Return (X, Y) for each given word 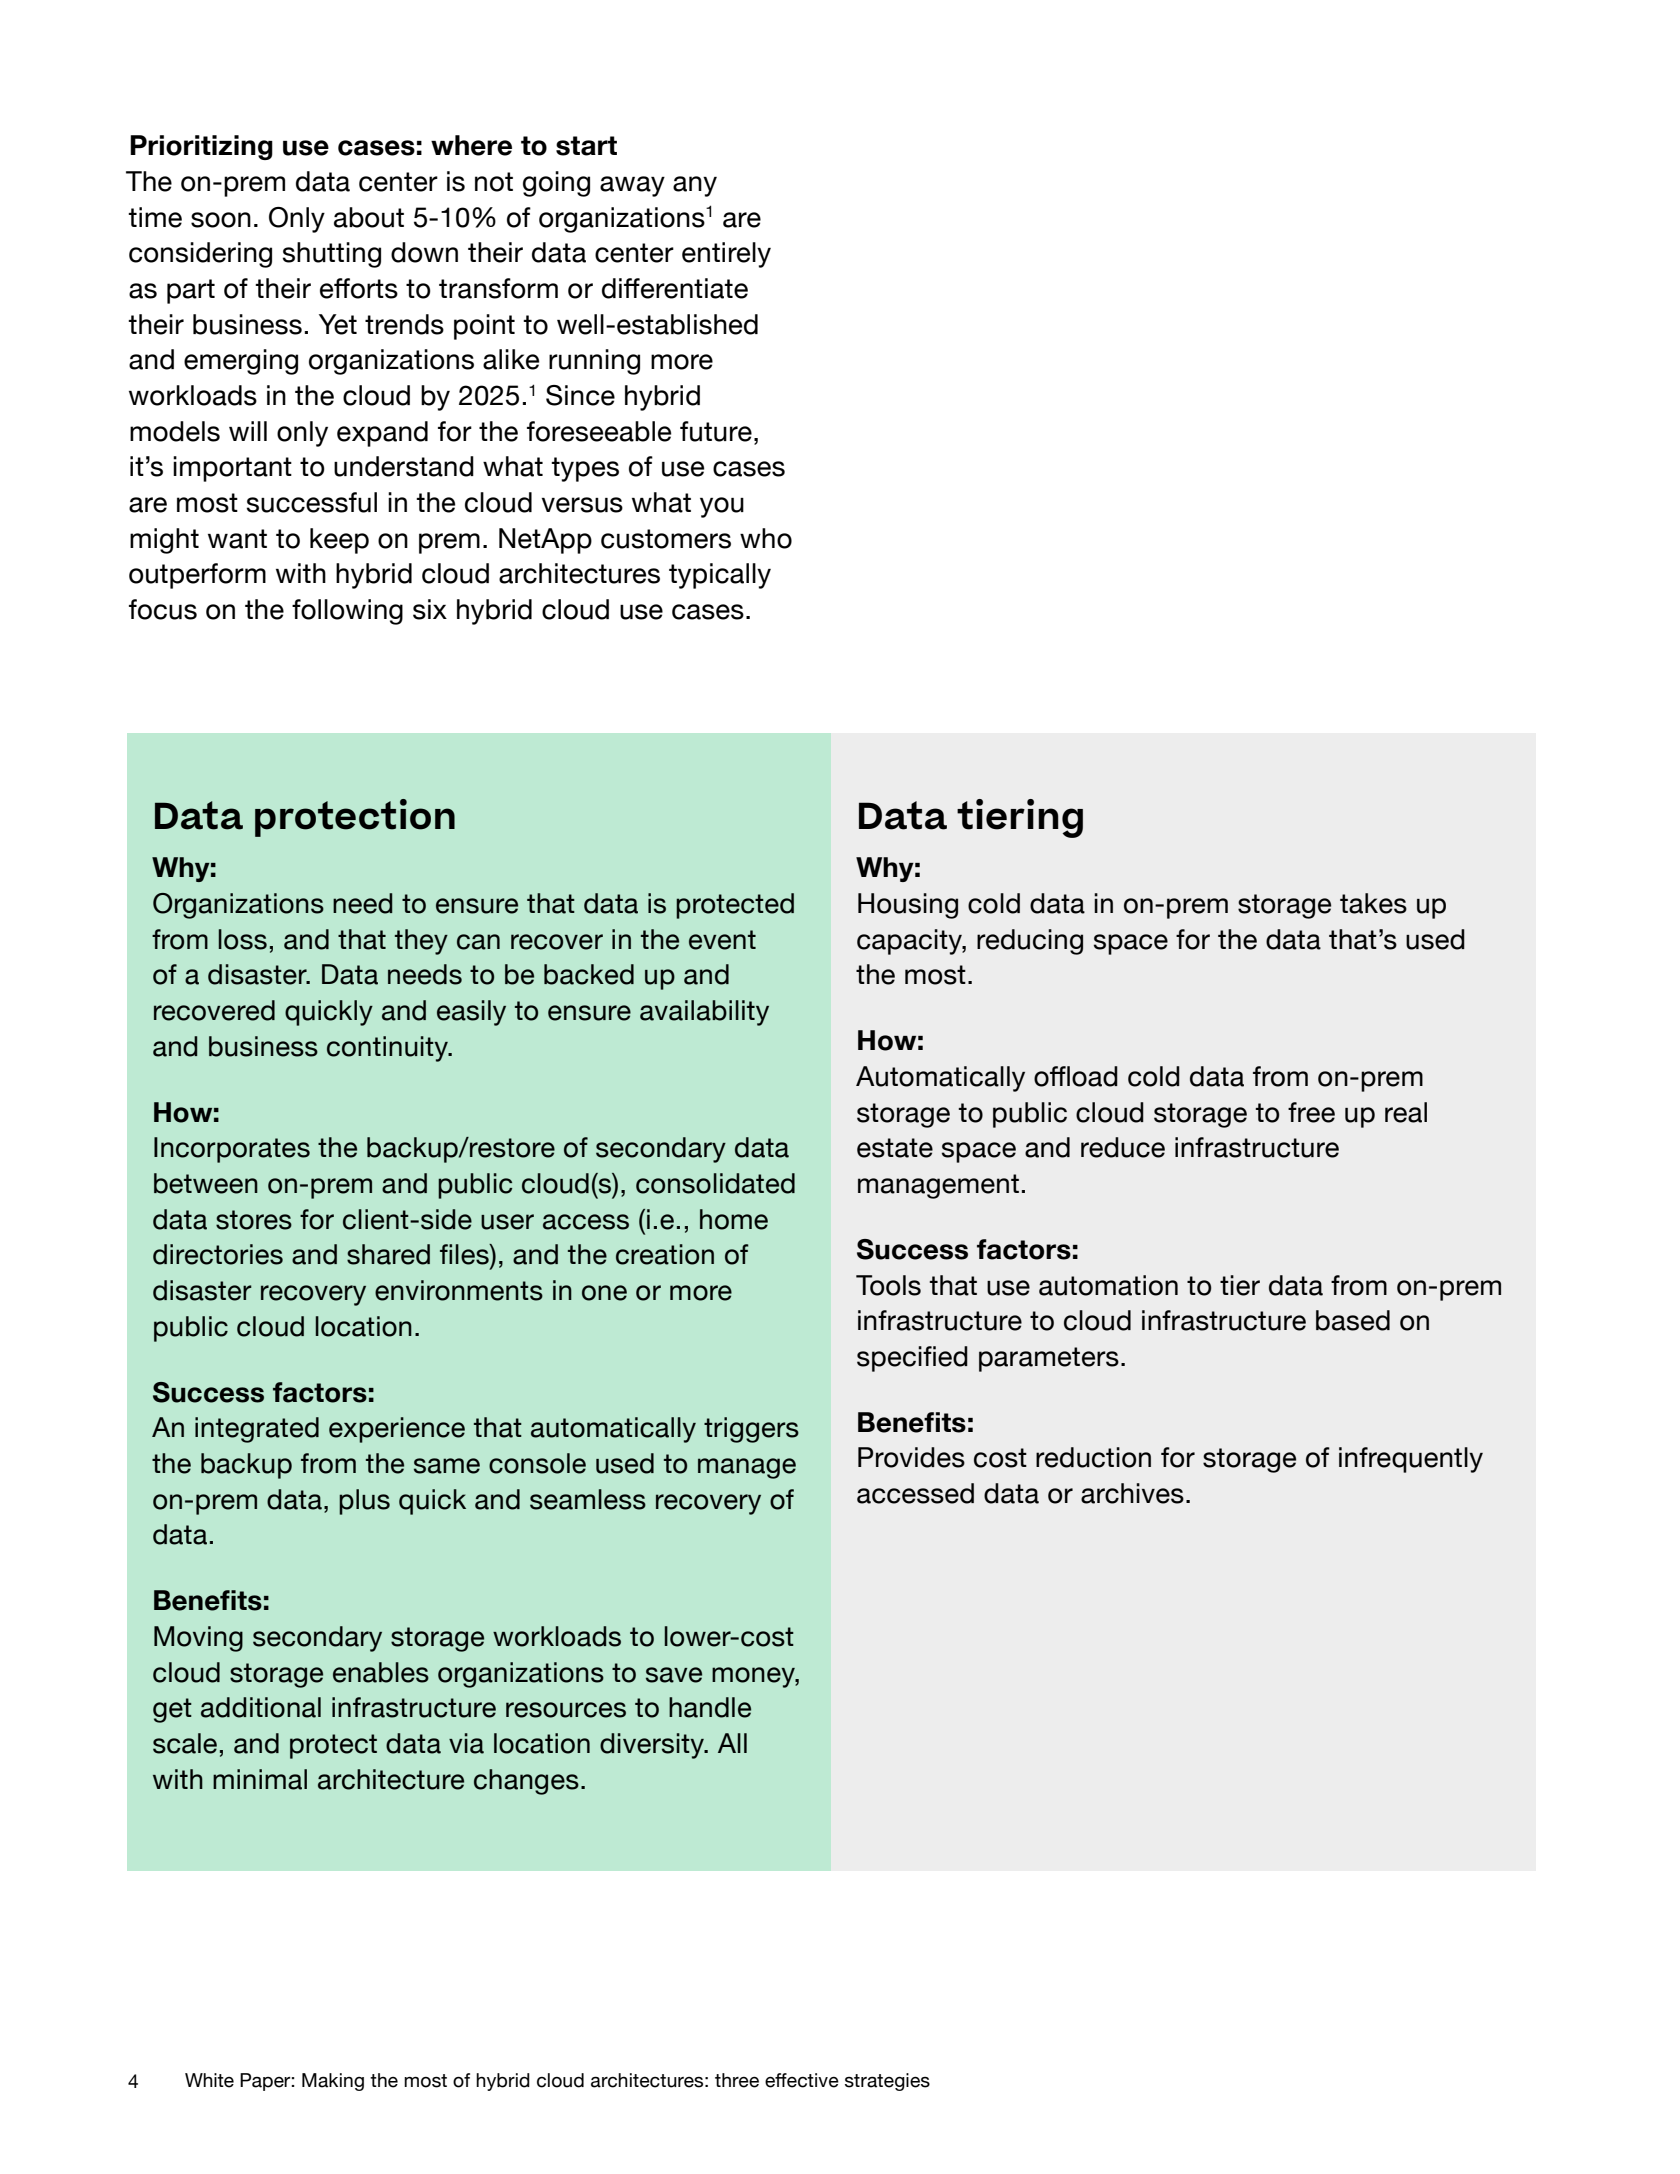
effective (802, 2080)
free (1311, 1112)
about (369, 217)
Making (333, 2082)
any (695, 186)
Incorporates (232, 1150)
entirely (726, 255)
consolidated (715, 1183)
